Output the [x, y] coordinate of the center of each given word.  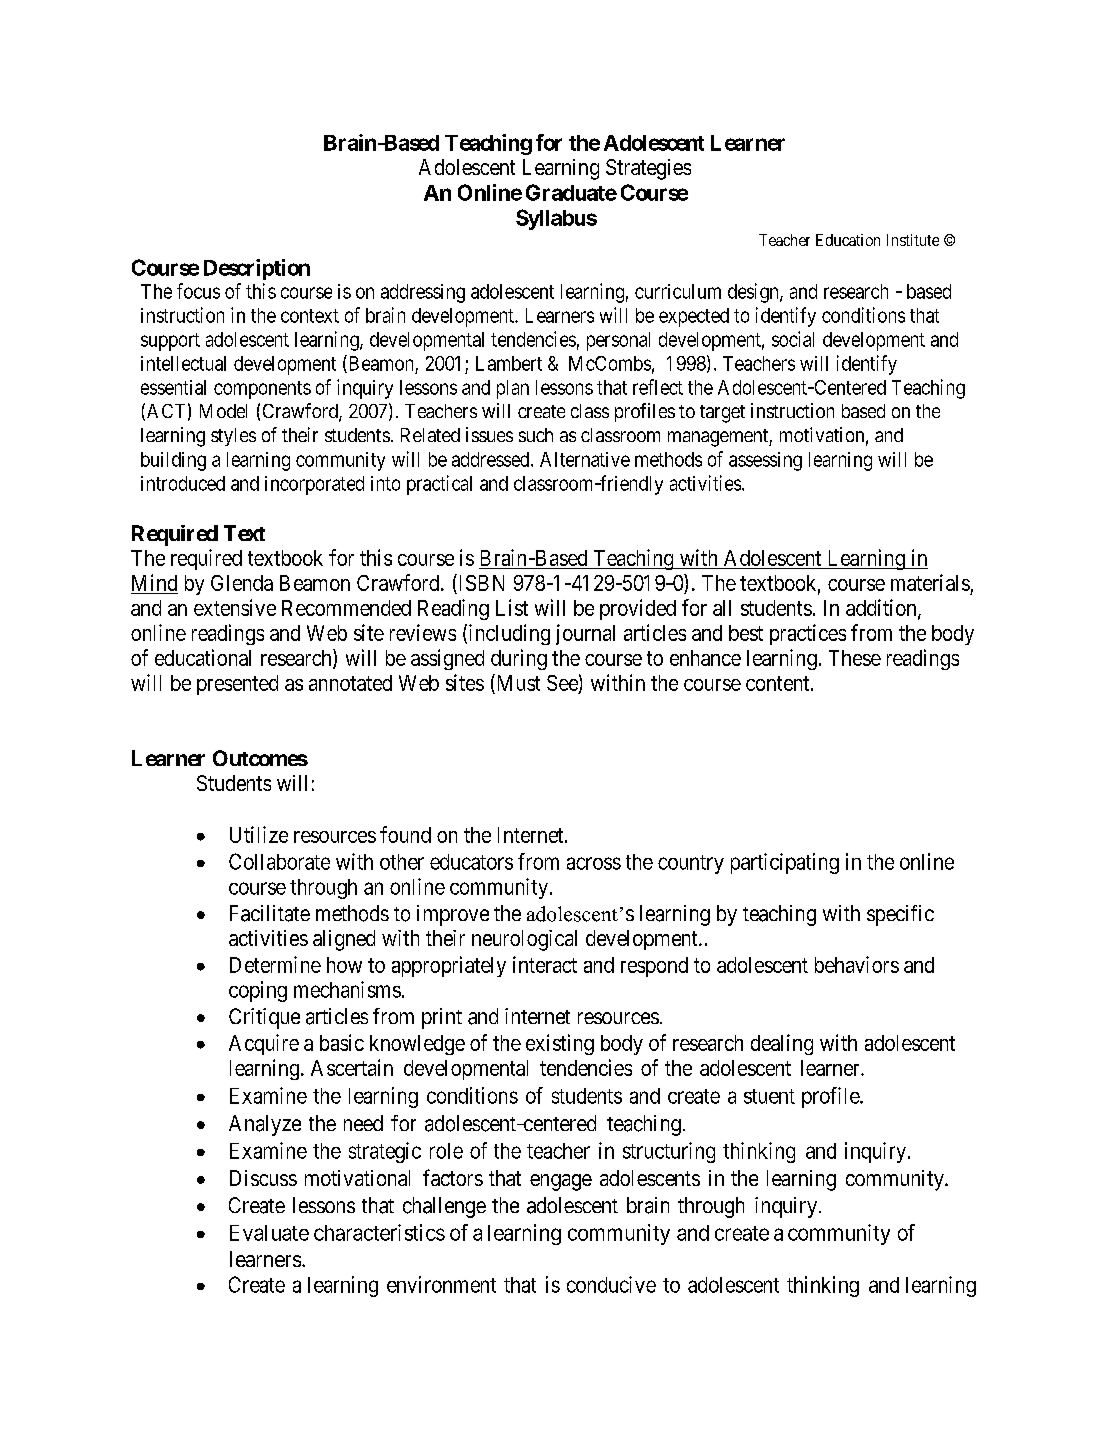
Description [257, 269]
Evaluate [269, 1233]
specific [900, 915]
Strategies [648, 169]
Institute [913, 240]
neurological [524, 940]
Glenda [242, 583]
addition [882, 609]
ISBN [480, 584]
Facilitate [270, 913]
